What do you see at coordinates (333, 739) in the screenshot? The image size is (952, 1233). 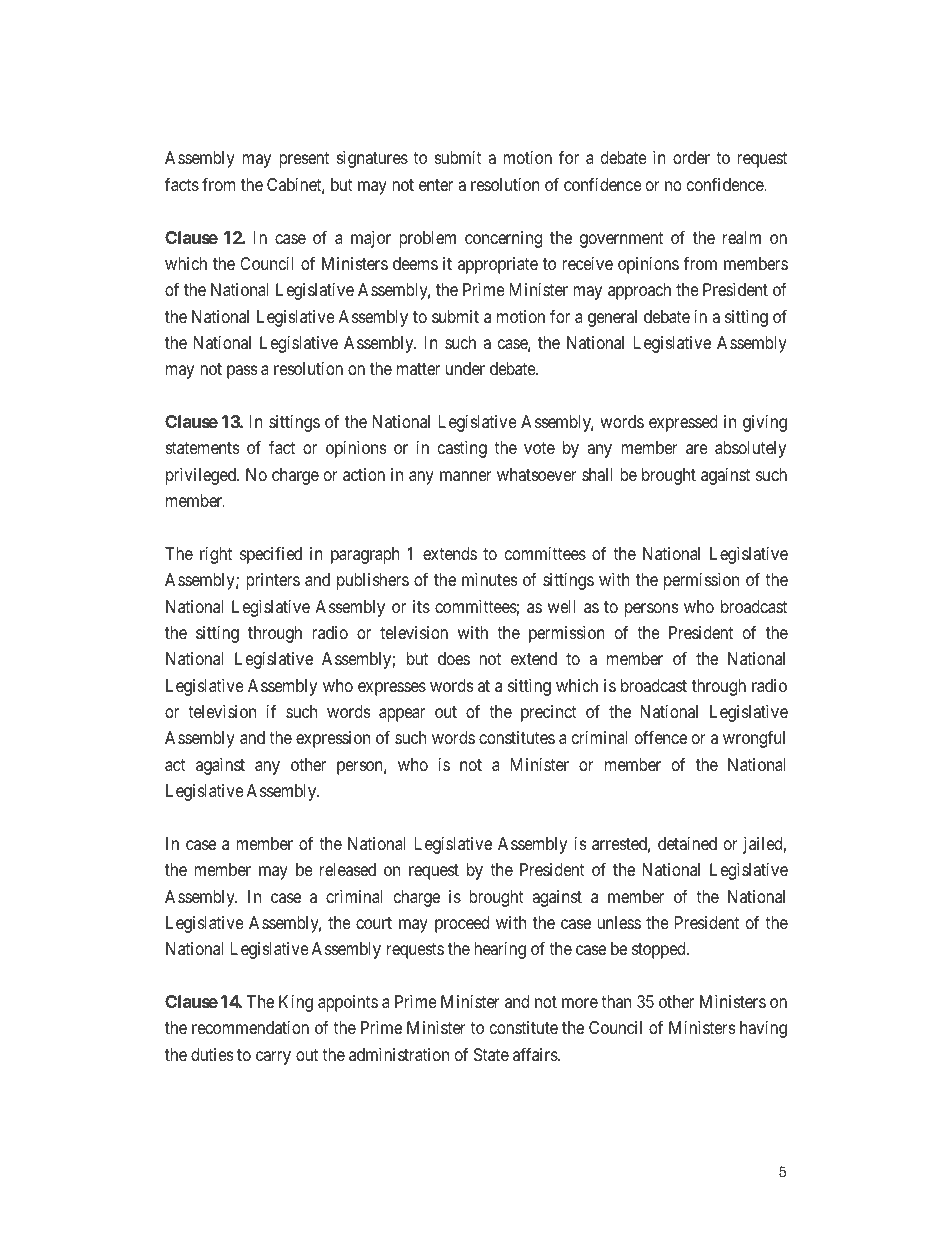 I see `expression` at bounding box center [333, 739].
